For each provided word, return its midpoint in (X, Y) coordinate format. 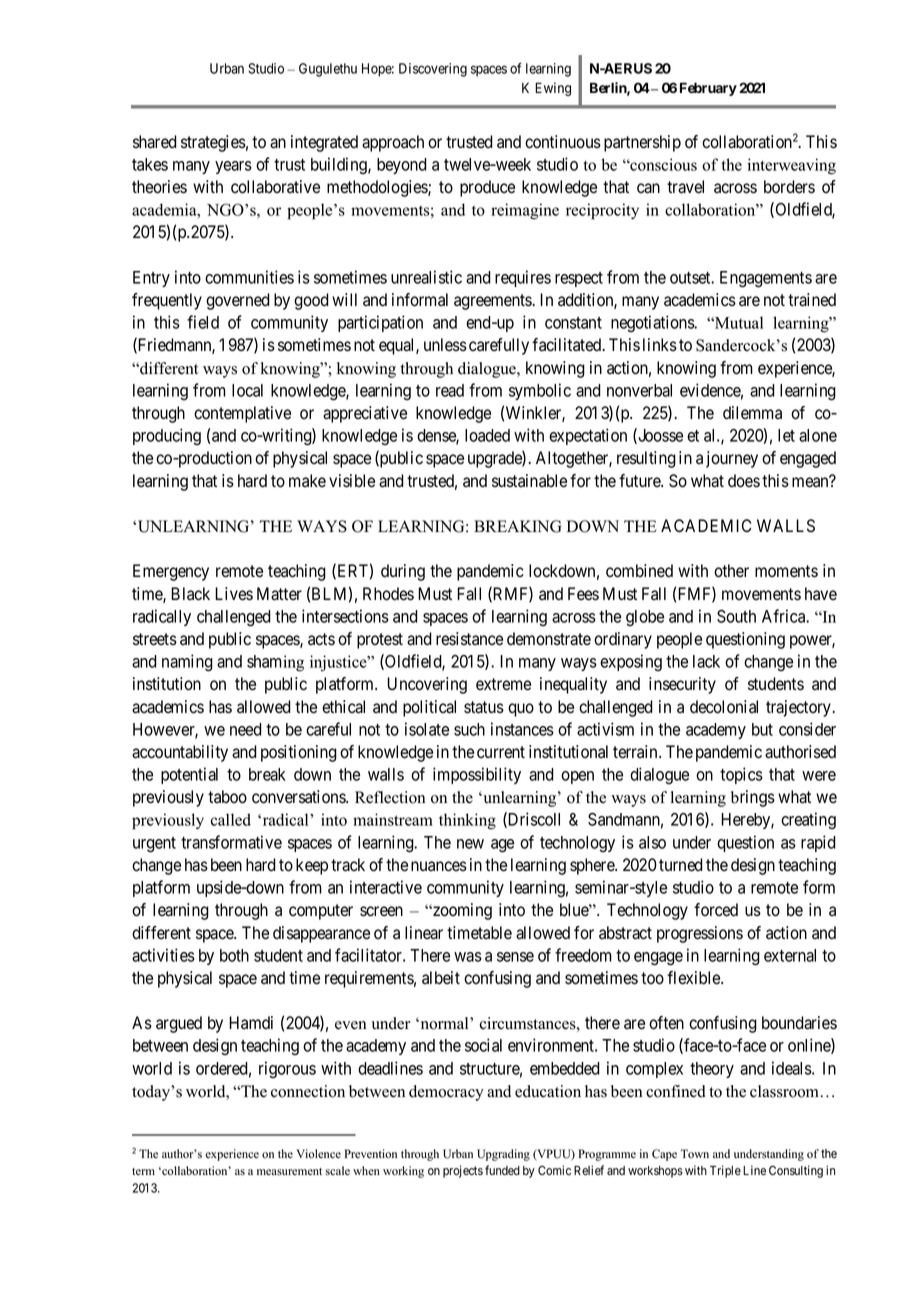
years (233, 167)
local (247, 390)
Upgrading (503, 1155)
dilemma (752, 413)
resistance (469, 639)
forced (716, 910)
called (231, 819)
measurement (289, 1172)
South (736, 616)
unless (445, 345)
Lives (234, 594)
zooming (461, 911)
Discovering (433, 70)
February (708, 89)
